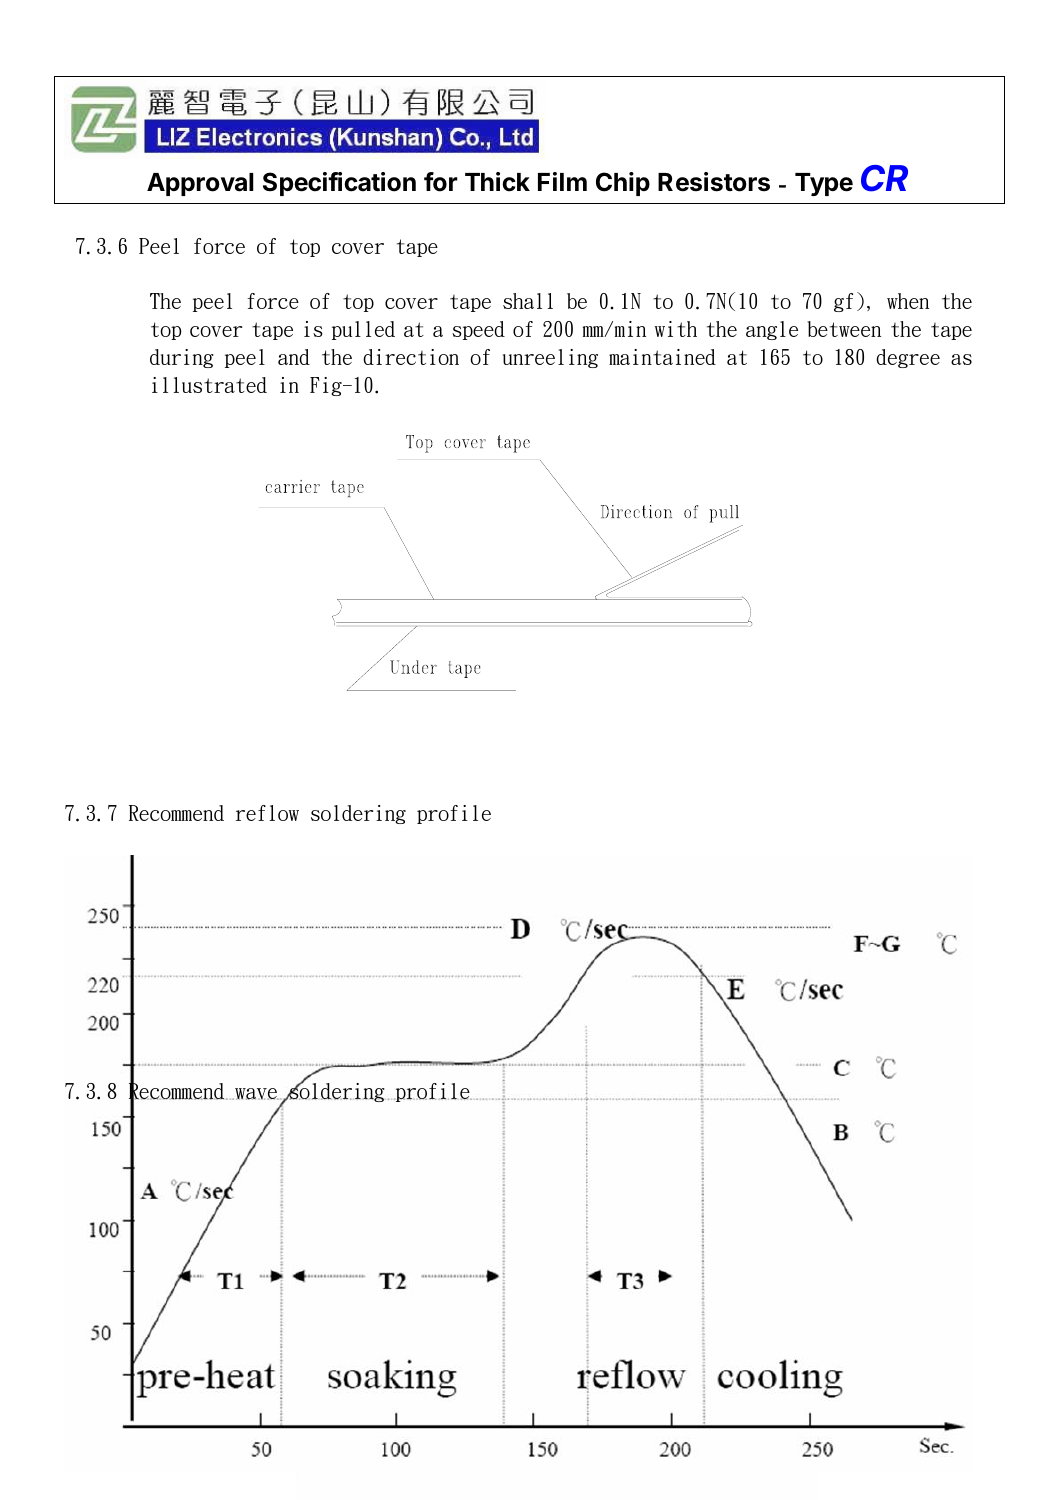  I want to click on Approval, so click(200, 184).
